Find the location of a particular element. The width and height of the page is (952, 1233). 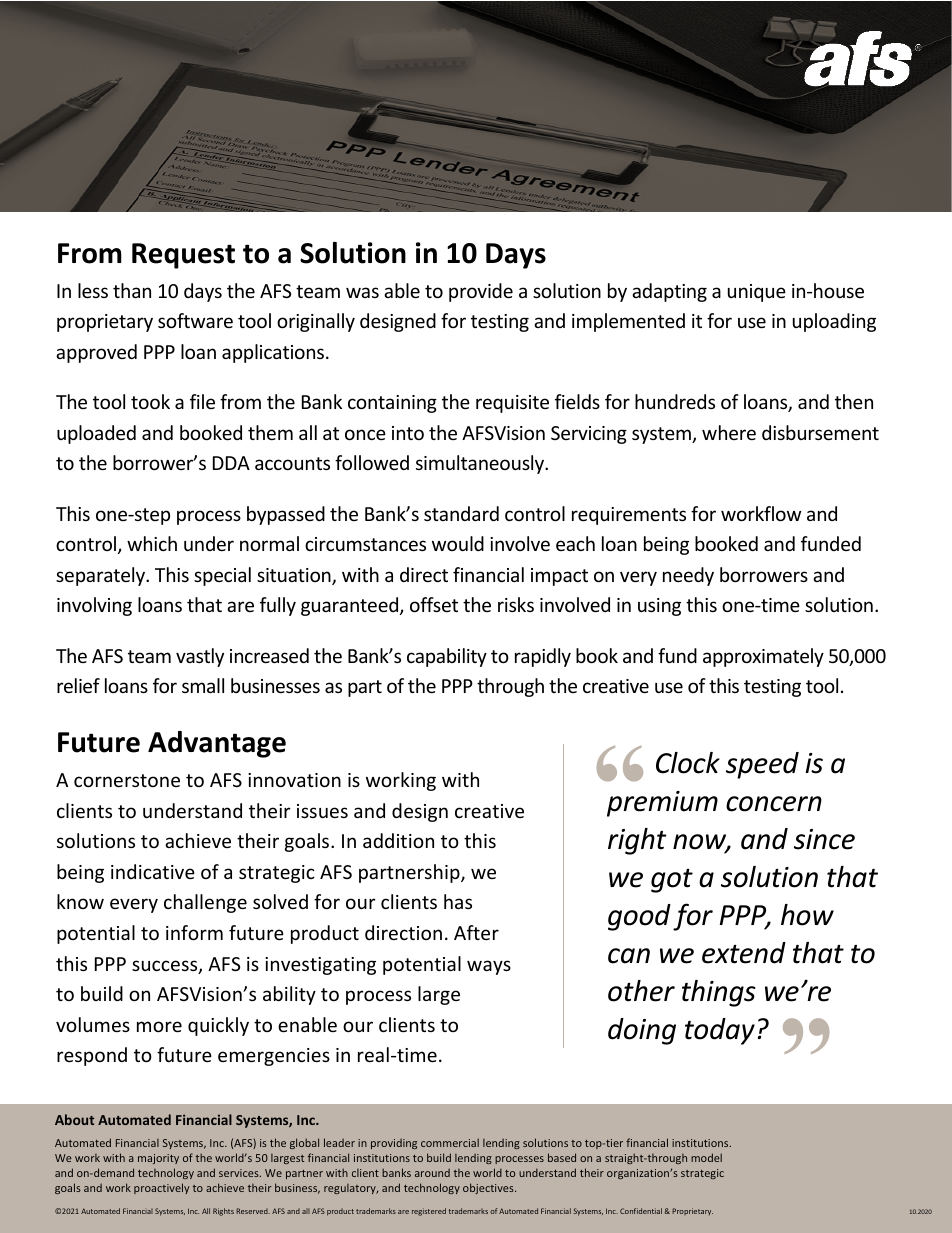

objectives is located at coordinates (489, 1188).
